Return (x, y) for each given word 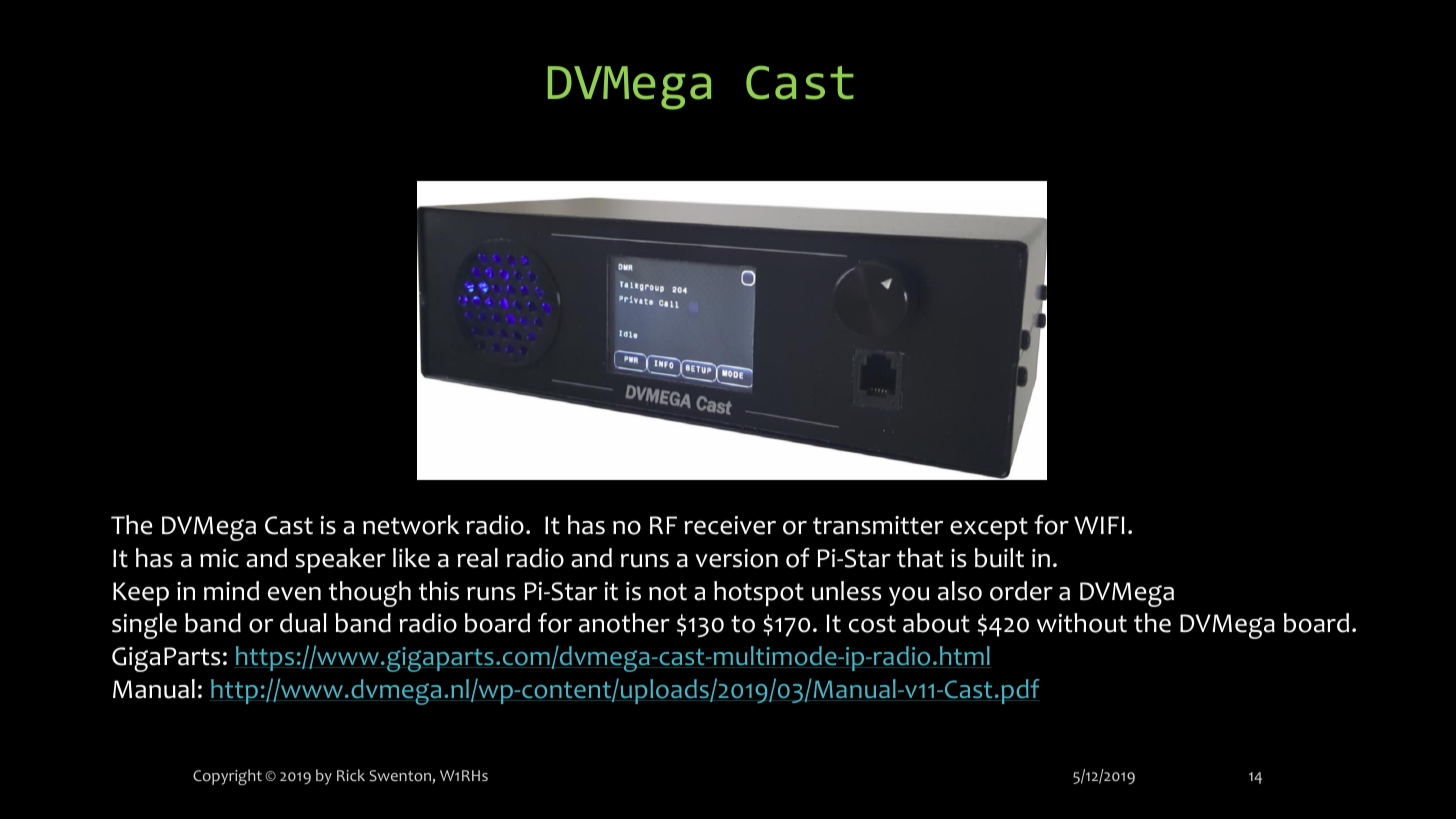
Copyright (227, 777)
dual (303, 623)
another (624, 623)
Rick (351, 775)
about (936, 623)
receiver (730, 525)
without (1082, 623)
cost (872, 624)
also (960, 591)
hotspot (759, 593)
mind (231, 591)
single (144, 626)
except (989, 528)
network (411, 525)
